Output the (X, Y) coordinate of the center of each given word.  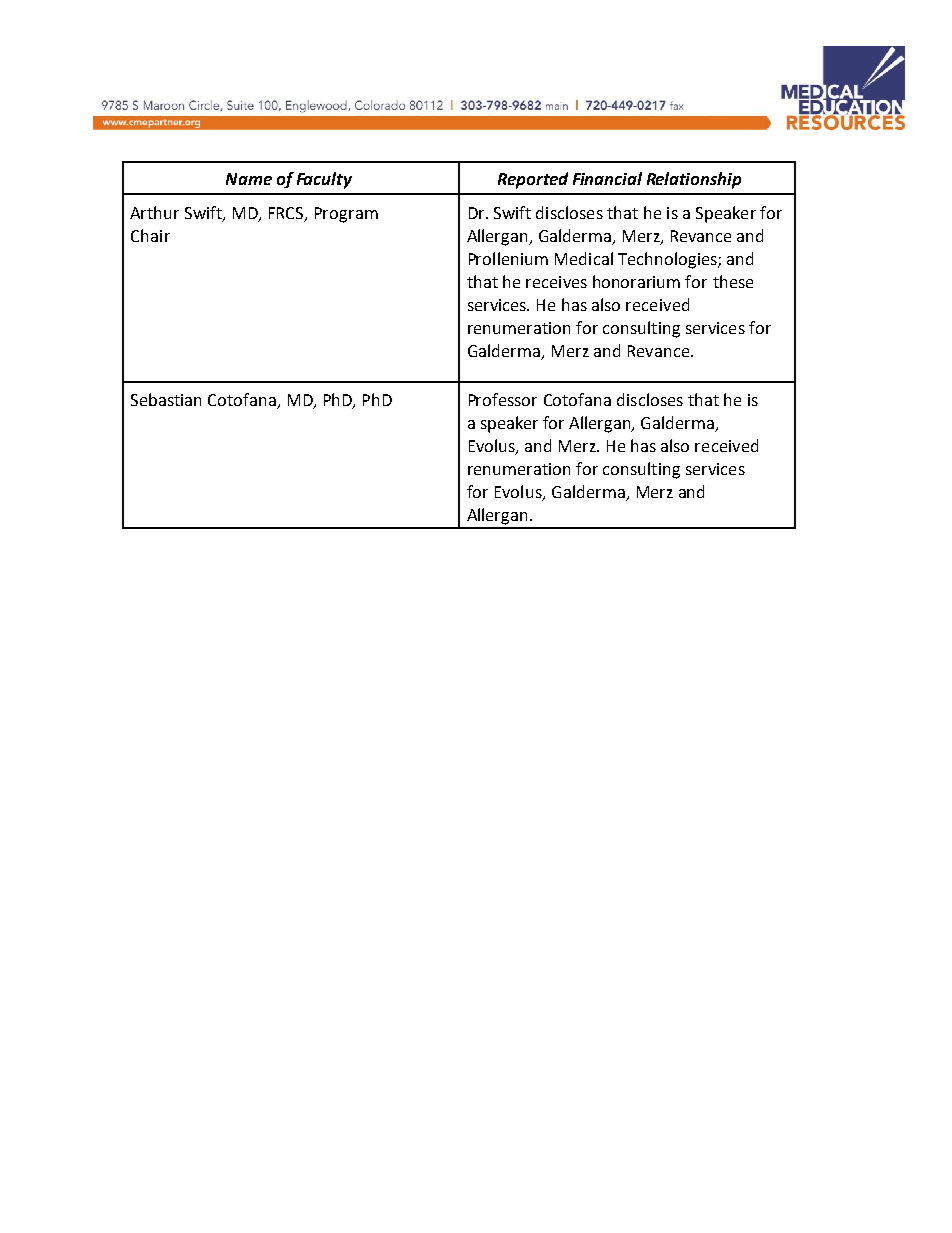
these (733, 281)
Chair (150, 235)
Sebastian (166, 399)
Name (249, 179)
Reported (533, 180)
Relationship (694, 180)
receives (556, 282)
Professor (503, 399)
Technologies (668, 260)
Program (346, 215)
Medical (584, 258)
